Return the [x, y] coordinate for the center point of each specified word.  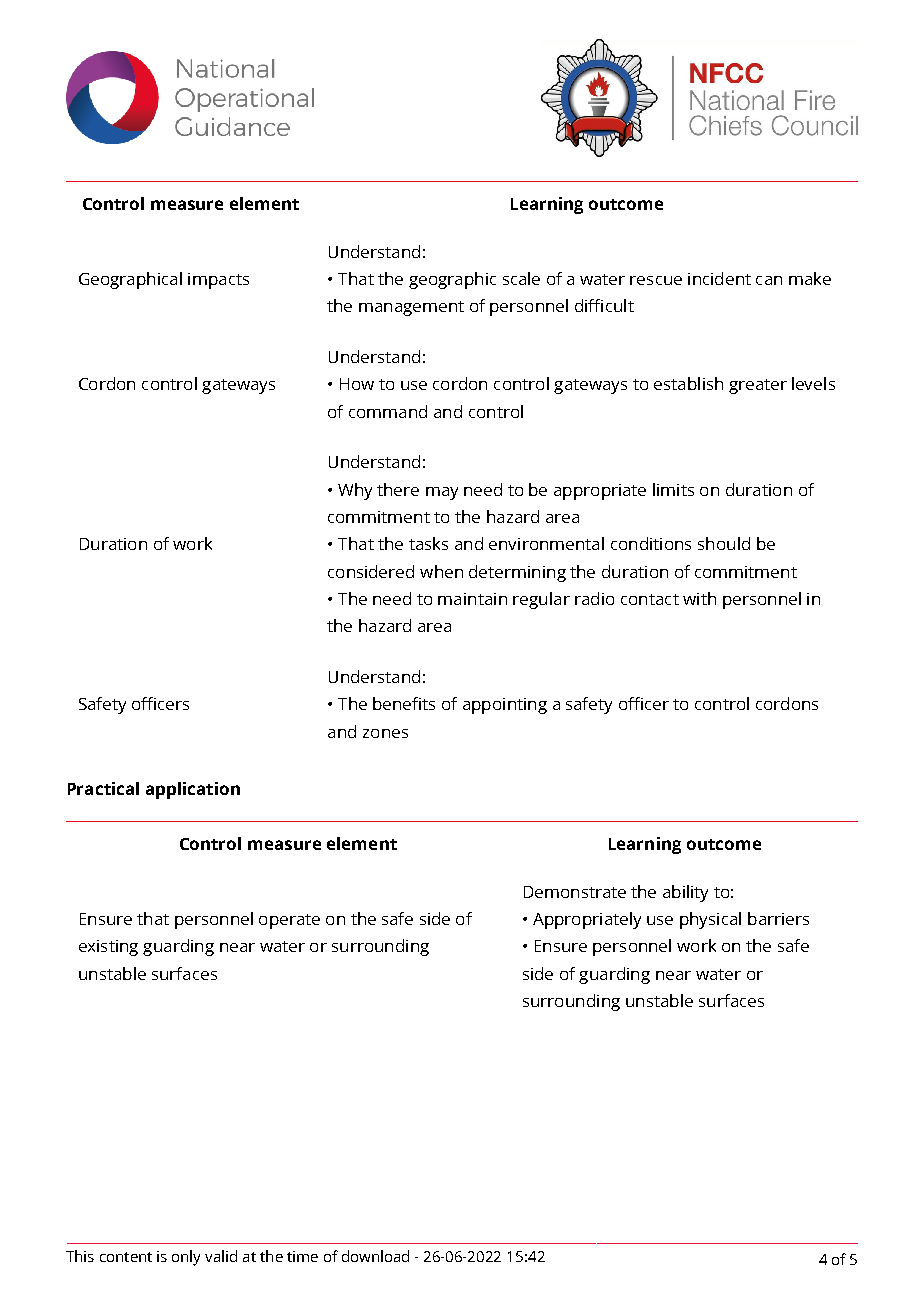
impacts [218, 281]
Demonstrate [575, 892]
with [699, 598]
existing [108, 948]
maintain [472, 599]
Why [355, 491]
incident [719, 278]
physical [710, 920]
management [411, 308]
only [186, 1258]
